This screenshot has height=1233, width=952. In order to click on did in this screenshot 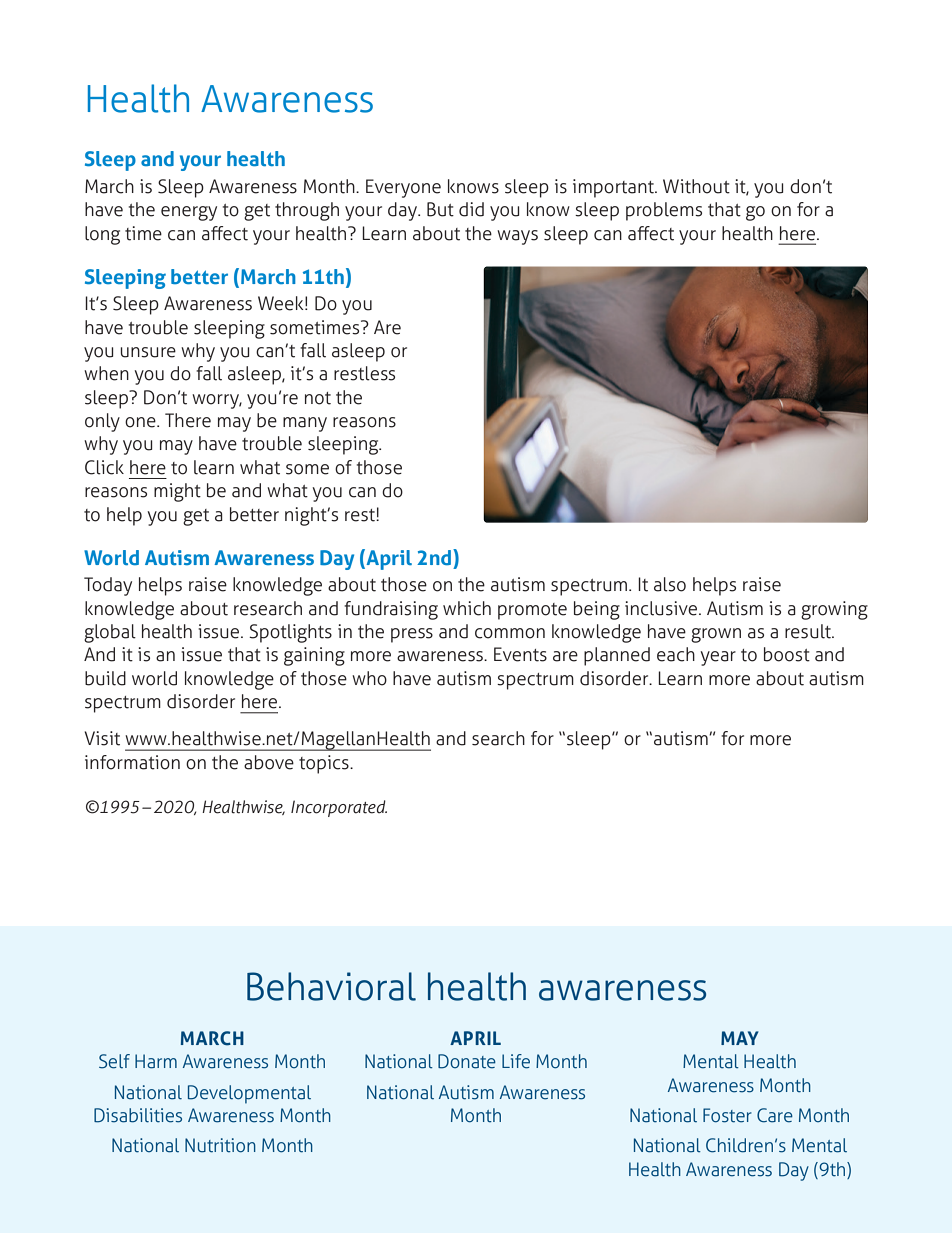, I will do `click(471, 209)`.
